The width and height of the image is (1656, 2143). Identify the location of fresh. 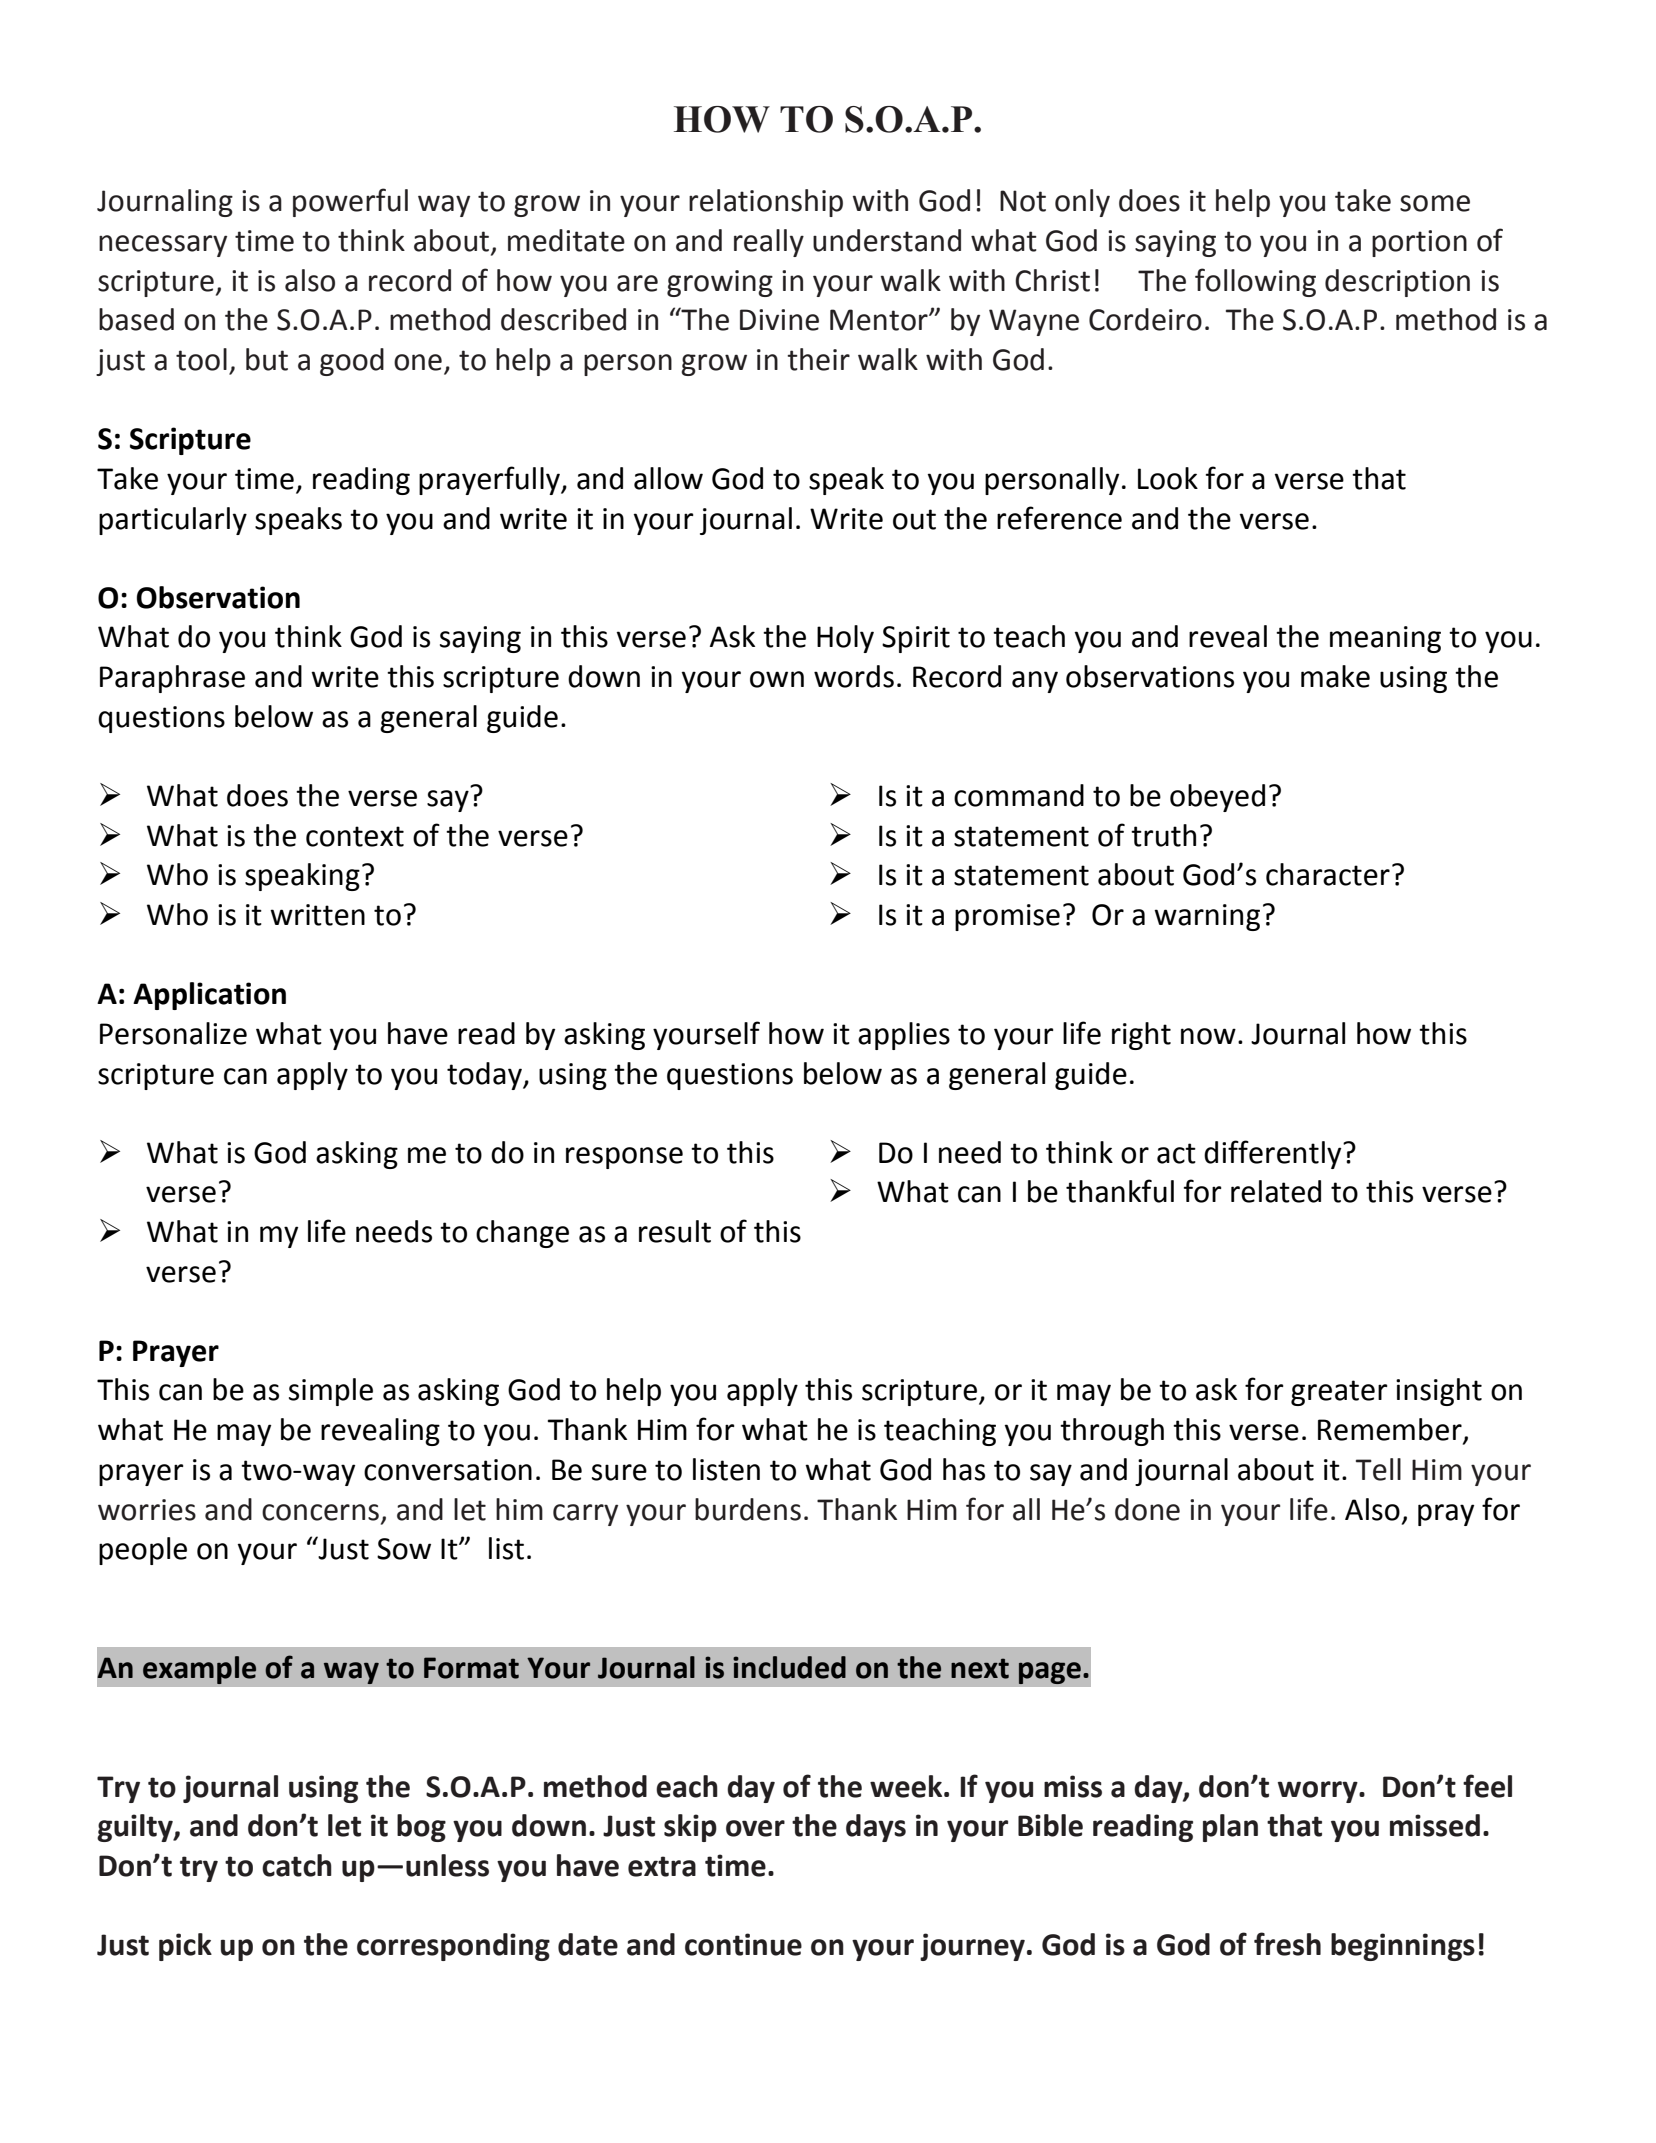
(1287, 1944).
